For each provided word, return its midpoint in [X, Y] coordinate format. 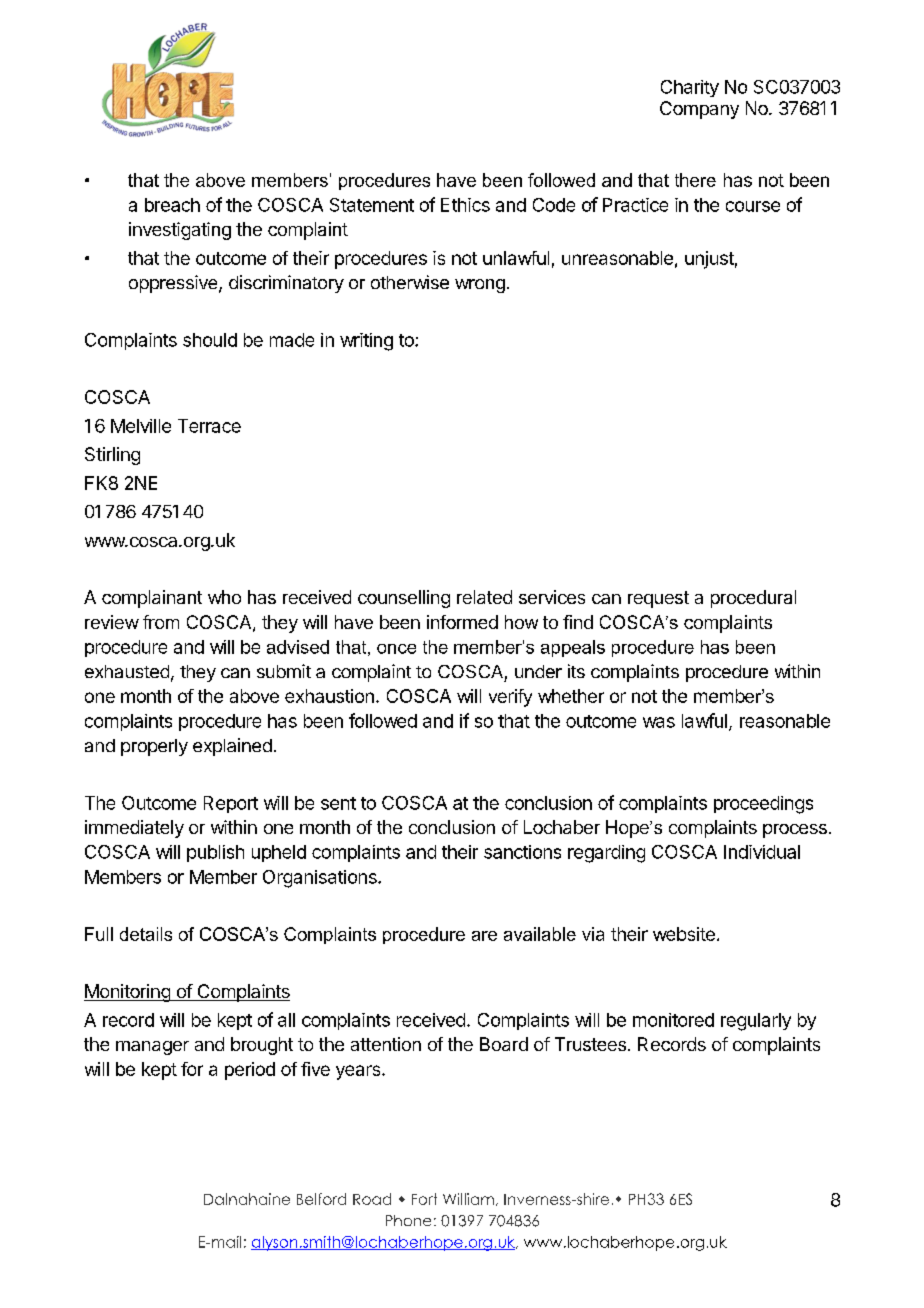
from [161, 622]
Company [699, 110]
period [250, 1071]
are [484, 936]
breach [172, 205]
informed [462, 622]
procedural [753, 599]
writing [366, 342]
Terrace [209, 426]
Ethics [465, 205]
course [753, 206]
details [146, 934]
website [684, 934]
